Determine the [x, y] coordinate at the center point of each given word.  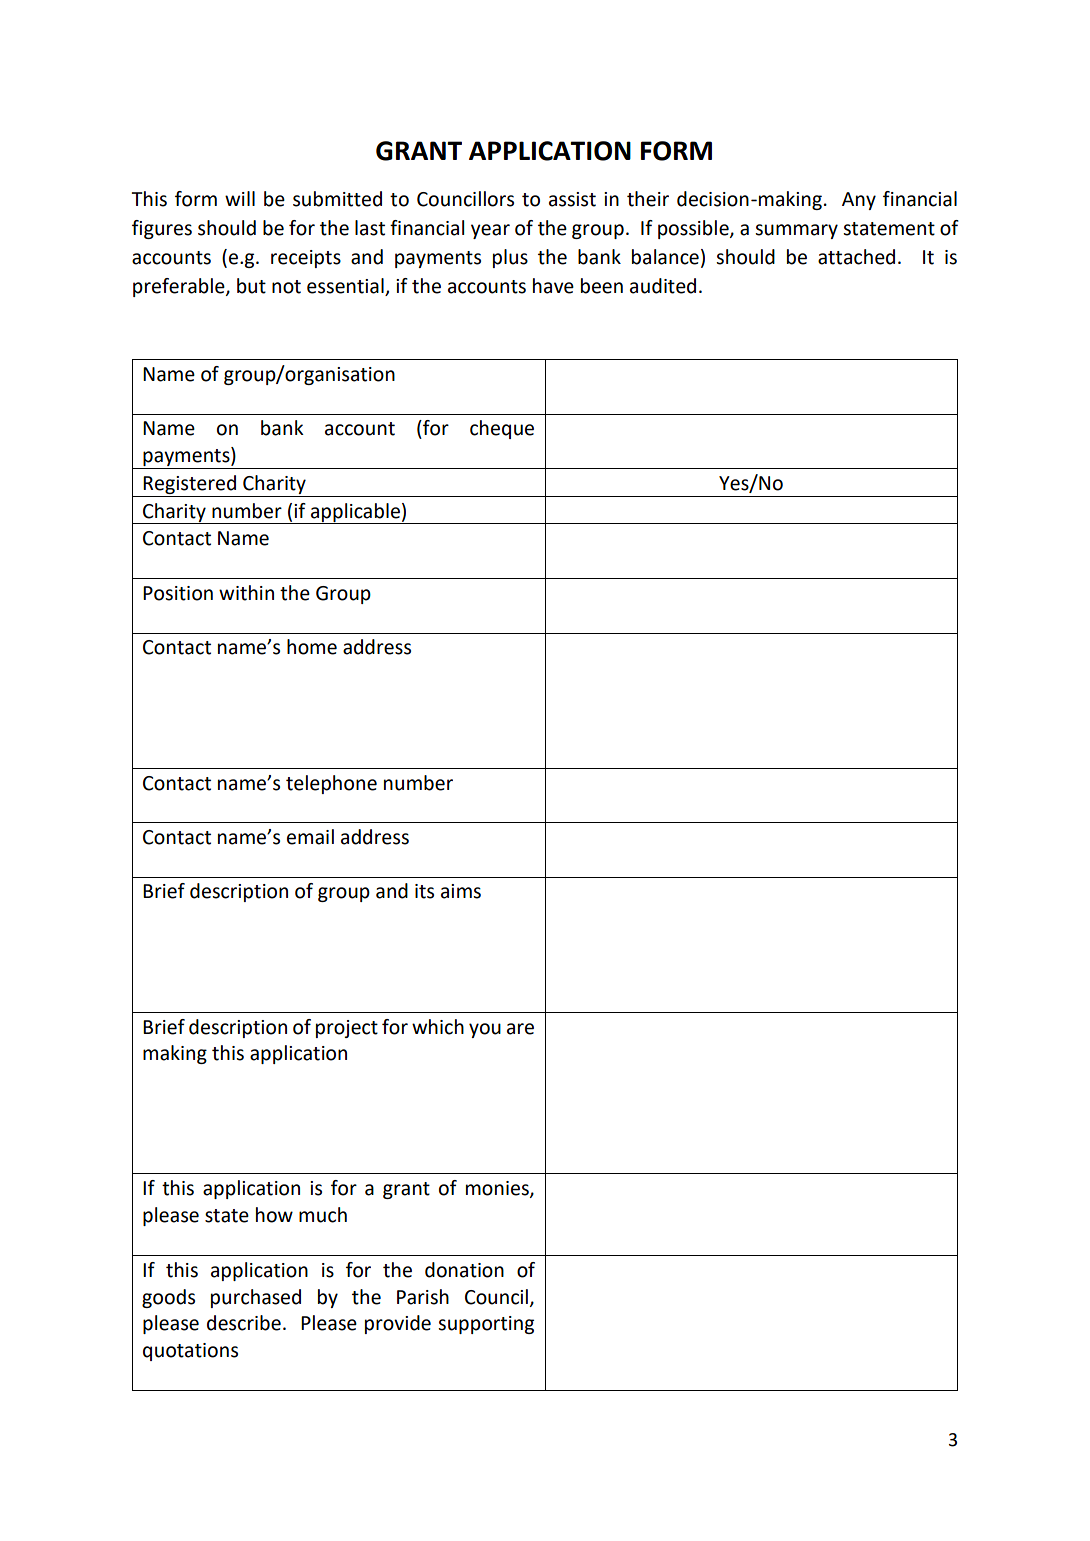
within [246, 593]
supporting [486, 1325]
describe [244, 1323]
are [520, 1029]
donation [464, 1270]
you [485, 1030]
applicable [355, 513]
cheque [502, 429]
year [490, 231]
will [240, 198]
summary [796, 231]
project [347, 1029]
